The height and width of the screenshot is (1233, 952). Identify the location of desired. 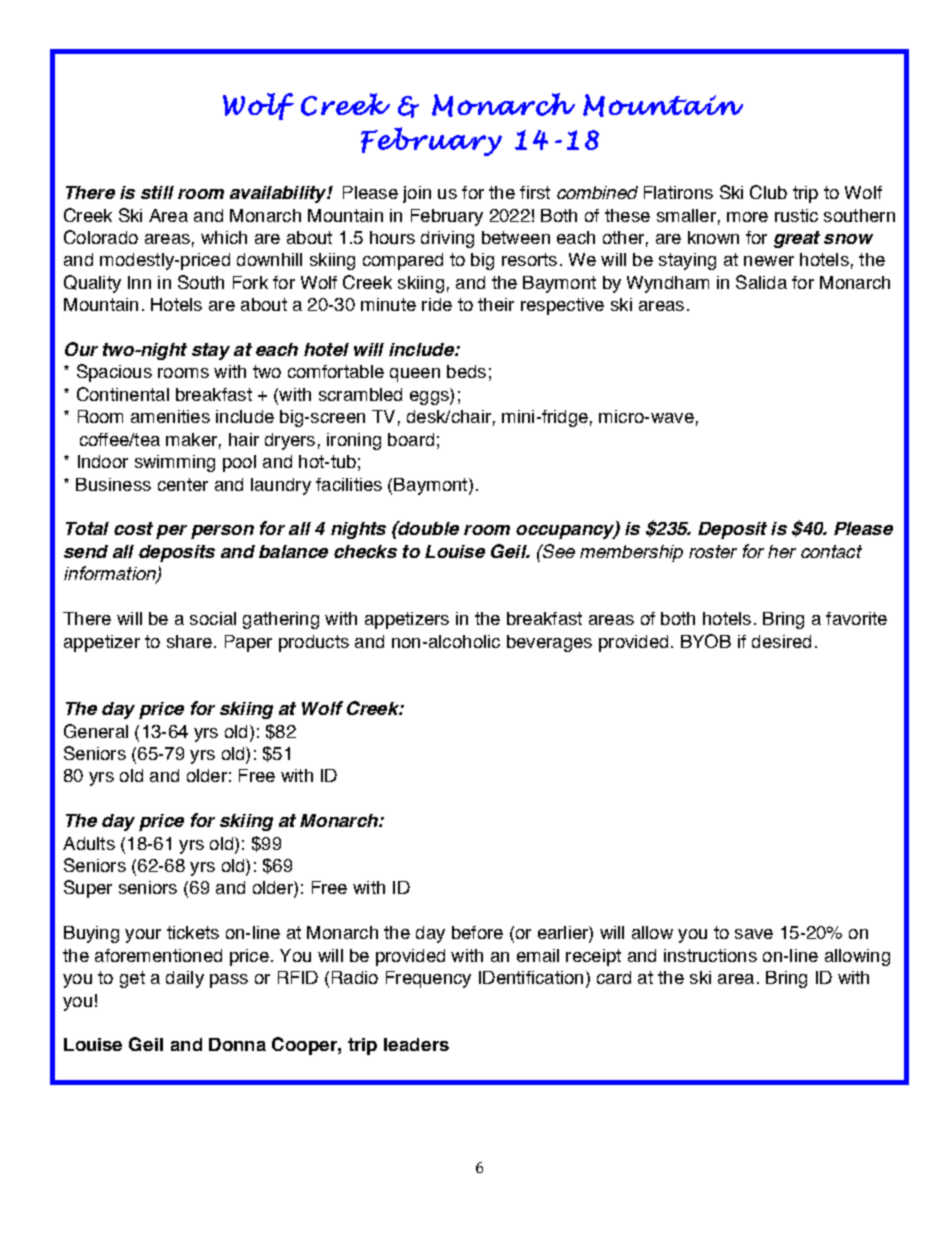
(781, 641).
